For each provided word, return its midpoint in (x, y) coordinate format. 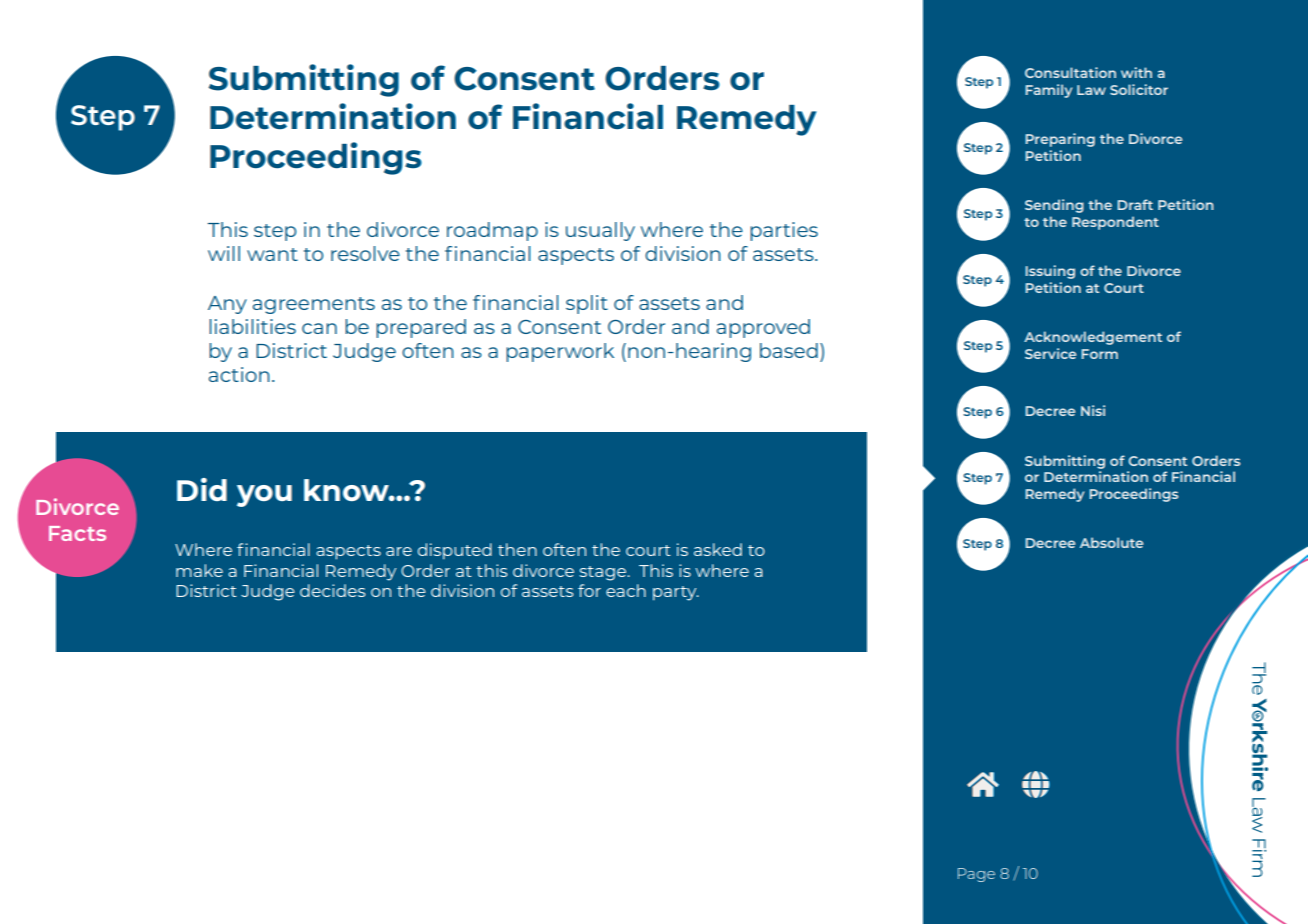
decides (333, 590)
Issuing (1050, 272)
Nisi (1093, 410)
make (199, 570)
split (587, 304)
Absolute (1111, 542)
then (517, 549)
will (224, 253)
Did (202, 489)
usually (600, 231)
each (626, 590)
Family (1048, 91)
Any (227, 305)
